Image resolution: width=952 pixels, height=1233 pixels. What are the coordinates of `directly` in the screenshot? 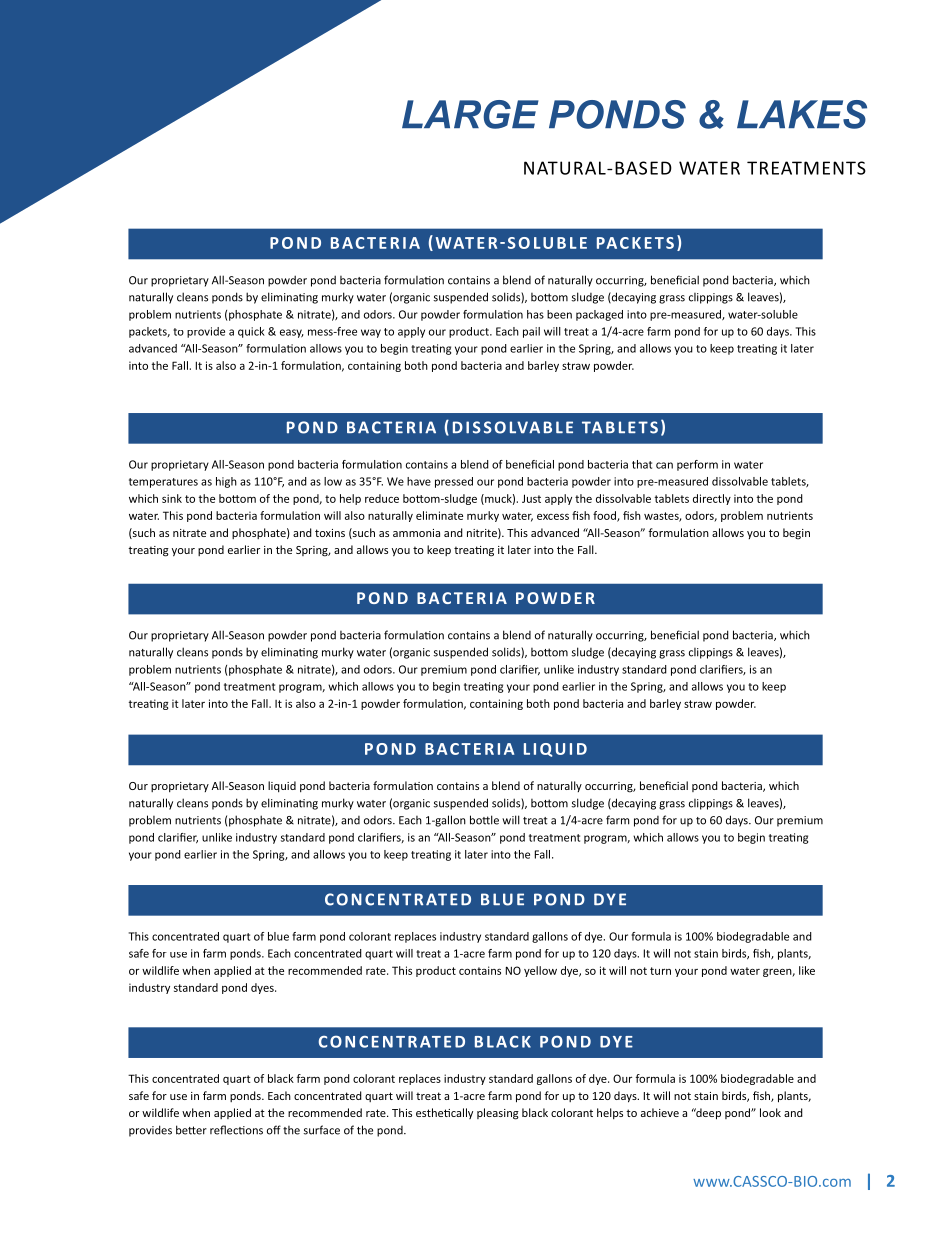 It's located at (712, 499).
